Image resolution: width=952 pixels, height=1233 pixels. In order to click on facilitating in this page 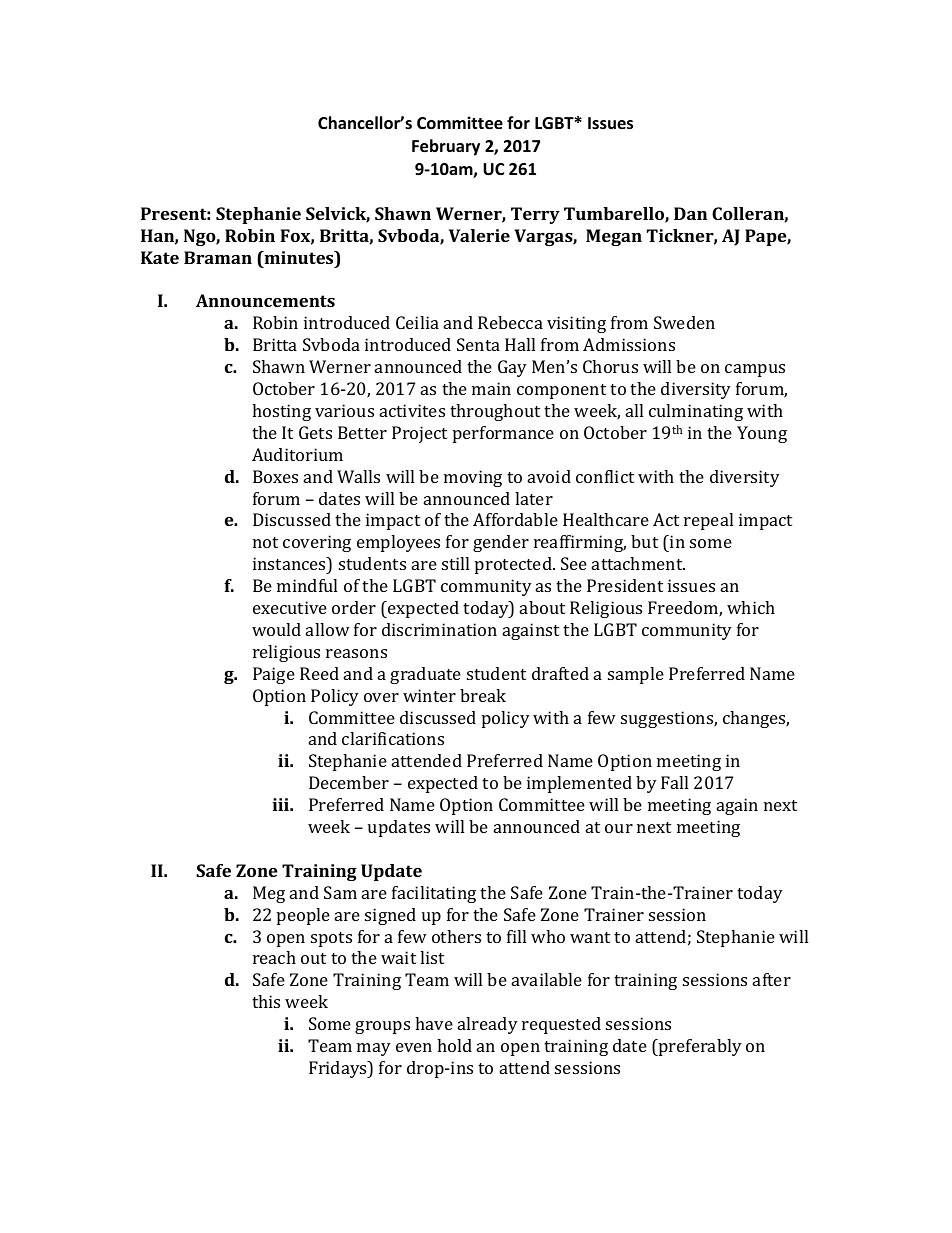, I will do `click(434, 894)`.
